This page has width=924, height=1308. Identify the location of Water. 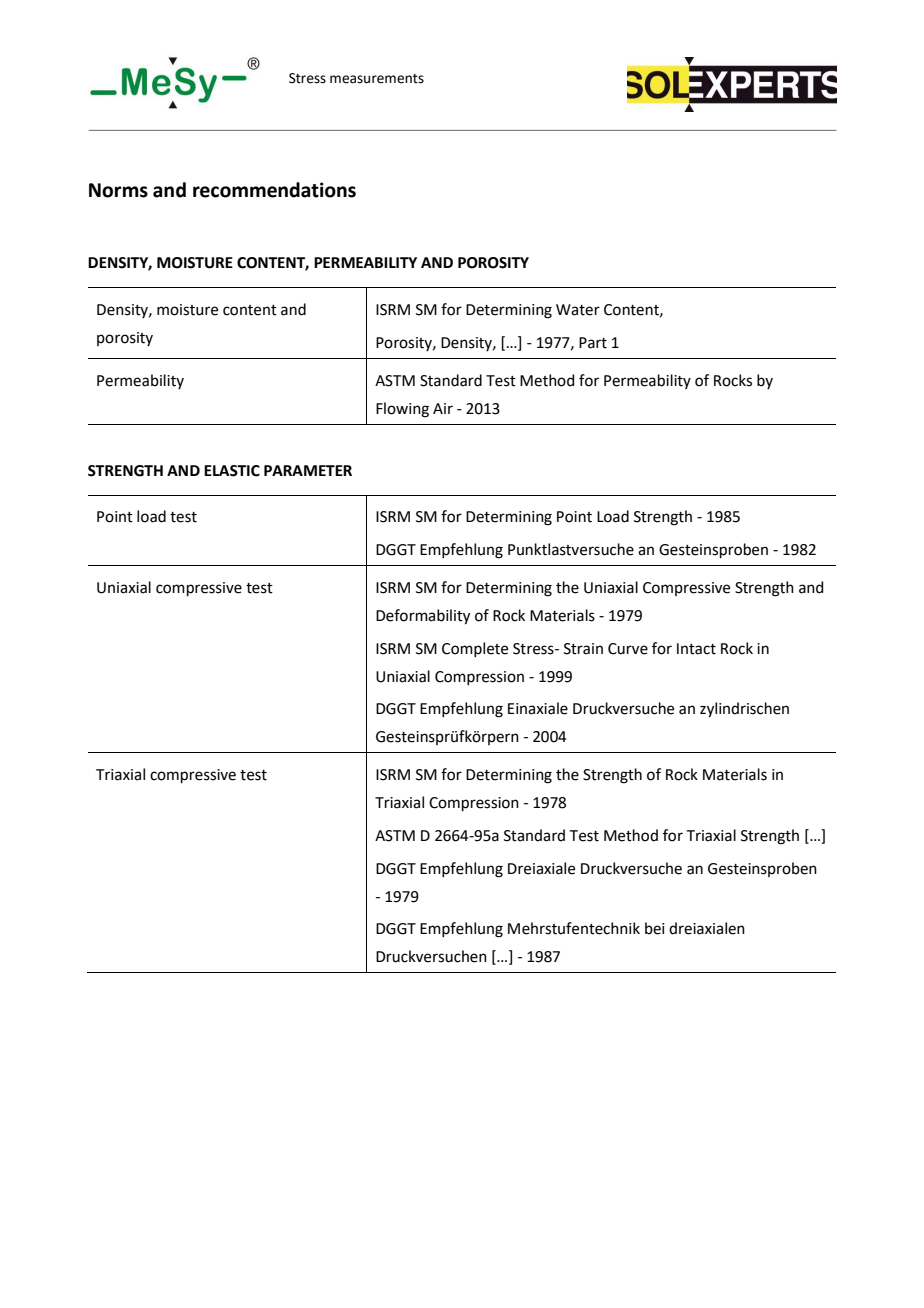
(578, 310).
